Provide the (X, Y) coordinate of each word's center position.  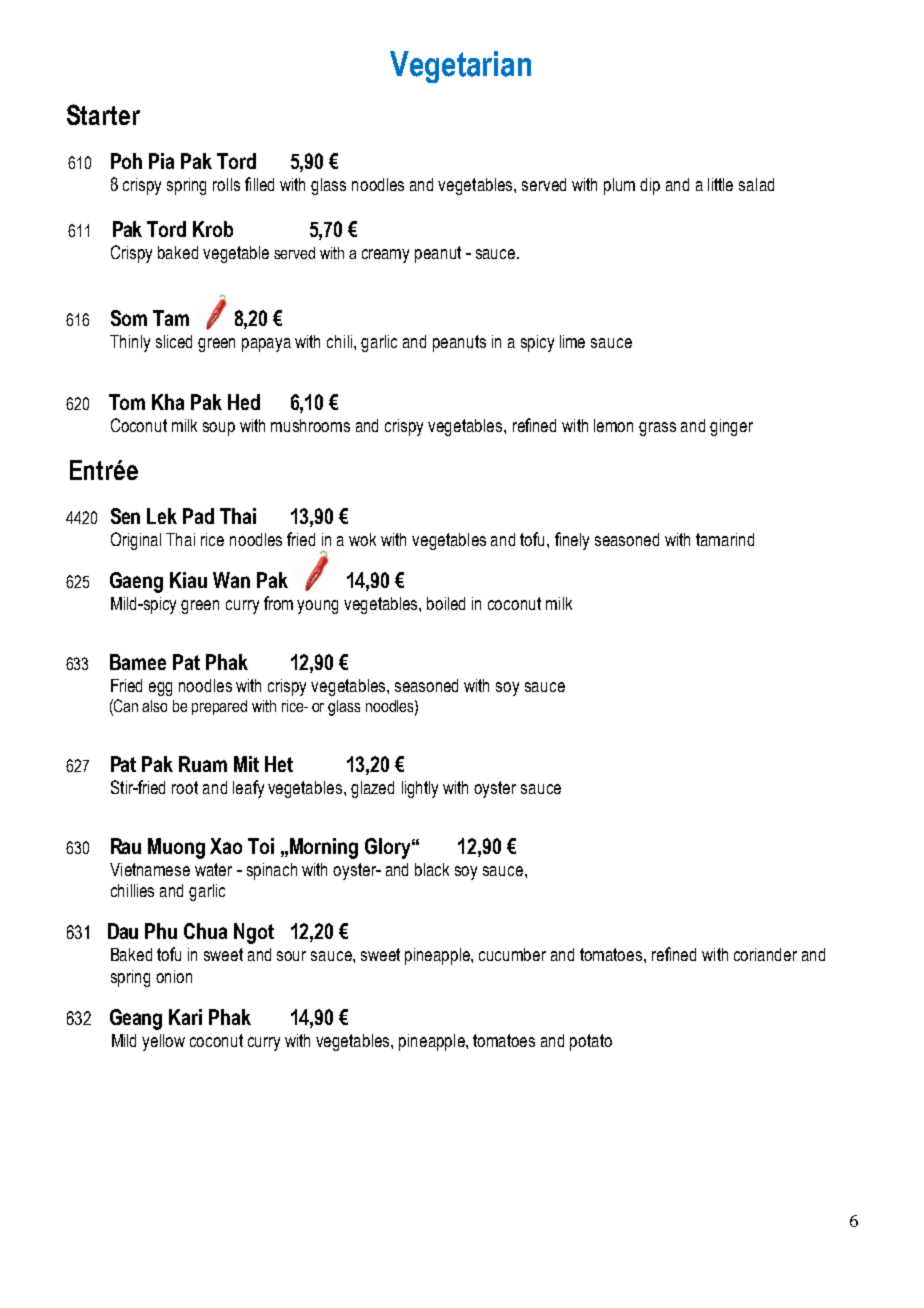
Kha (168, 402)
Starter (103, 114)
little (720, 184)
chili (341, 341)
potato (591, 1042)
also (154, 706)
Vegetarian (460, 67)
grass (657, 429)
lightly (420, 789)
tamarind (725, 539)
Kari (185, 1017)
